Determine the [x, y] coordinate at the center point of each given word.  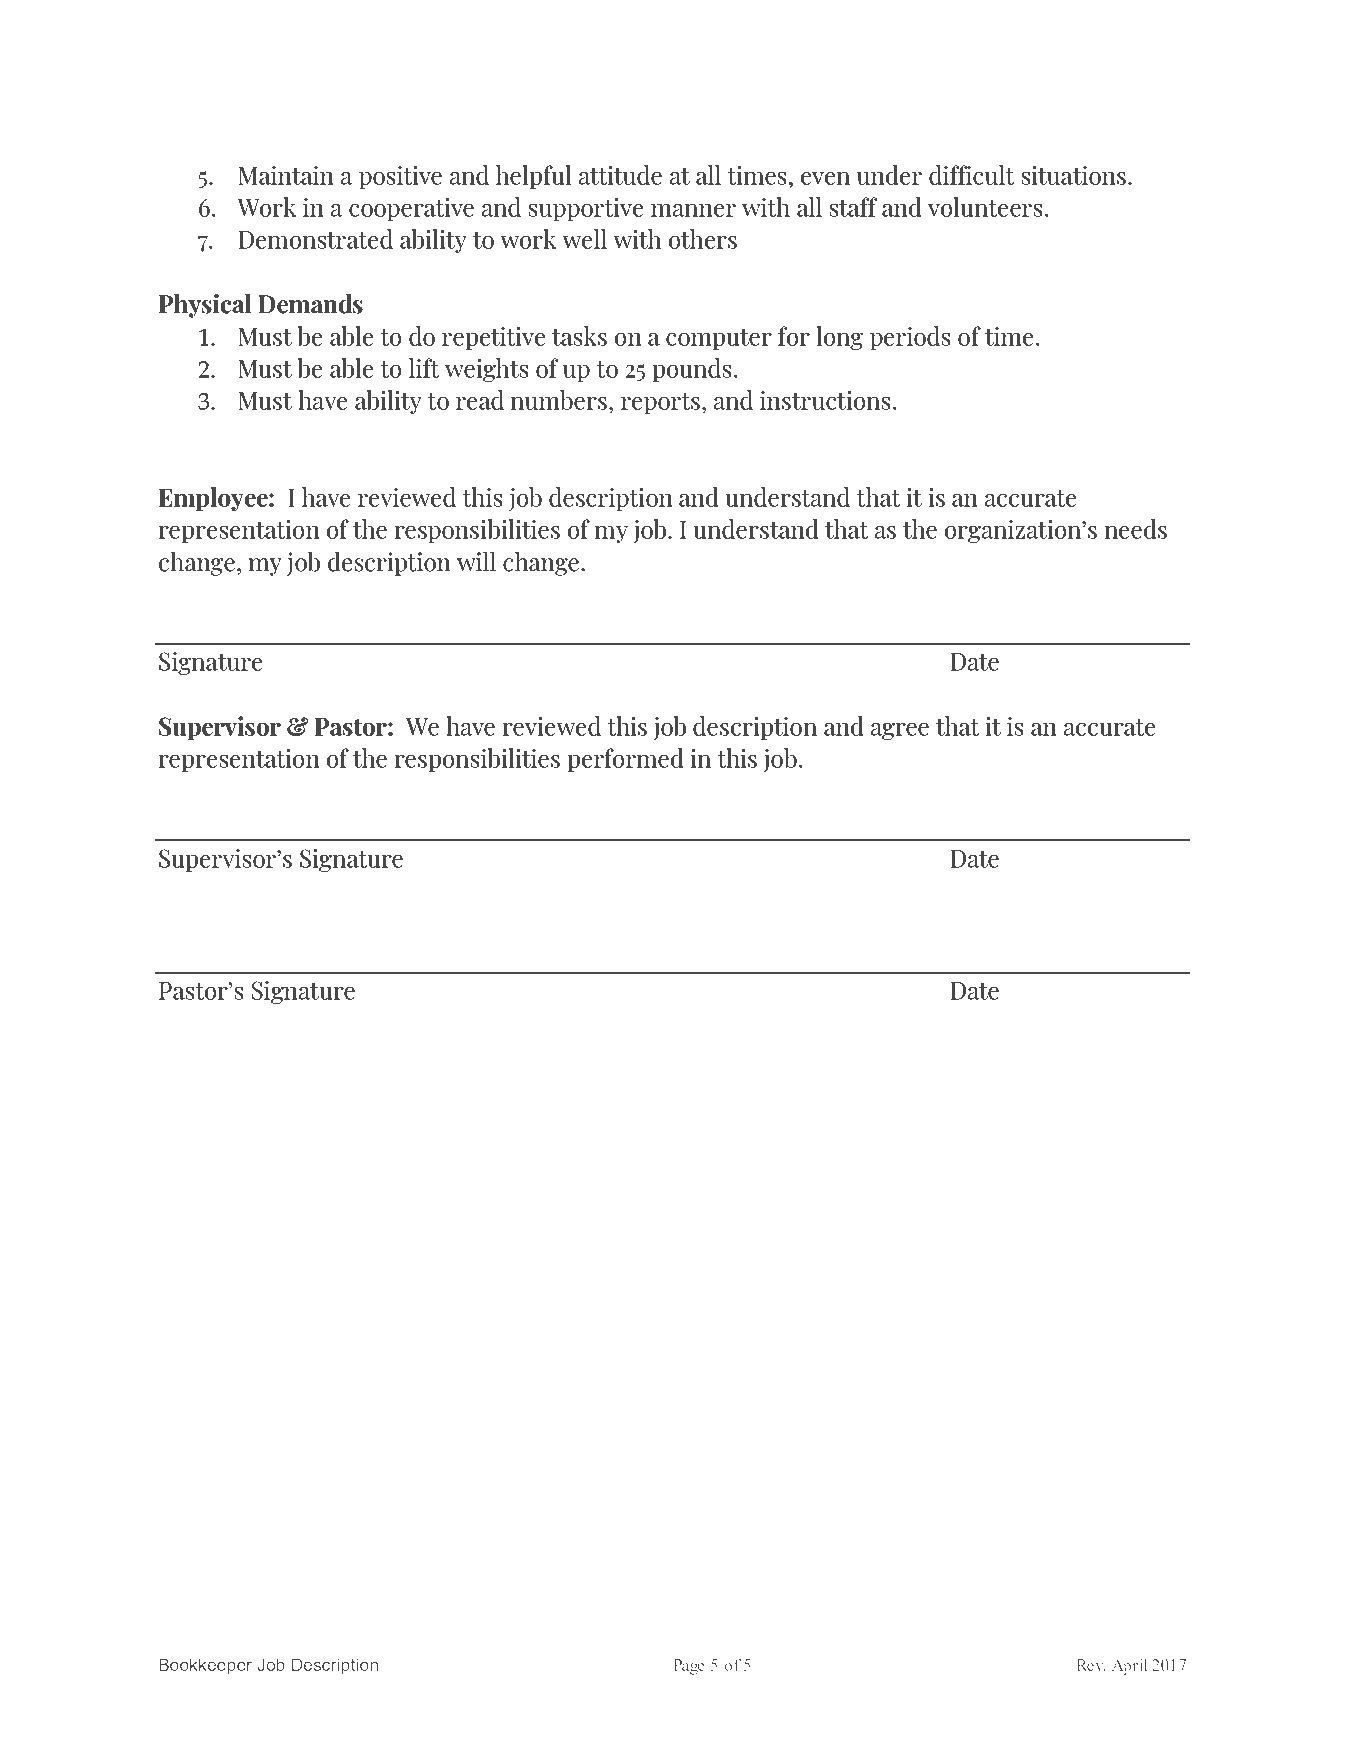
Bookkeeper [205, 1666]
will [476, 561]
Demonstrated [315, 239]
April [1129, 1666]
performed [625, 760]
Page [689, 1667]
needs [1135, 529]
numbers [558, 400]
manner [693, 210]
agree [900, 731]
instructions [825, 400]
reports [660, 403]
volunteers [985, 207]
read [480, 400]
